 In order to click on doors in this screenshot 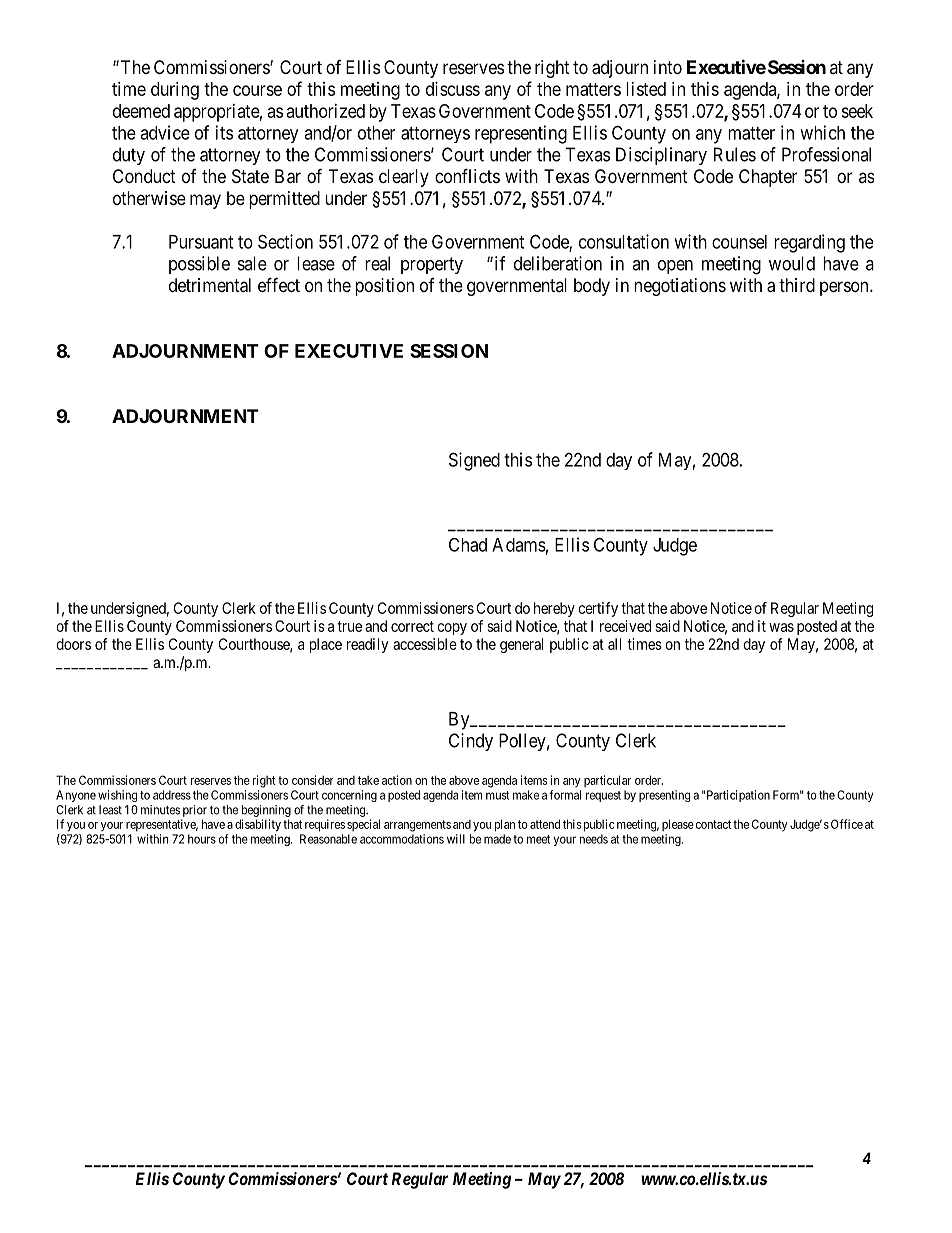, I will do `click(73, 644)`.
